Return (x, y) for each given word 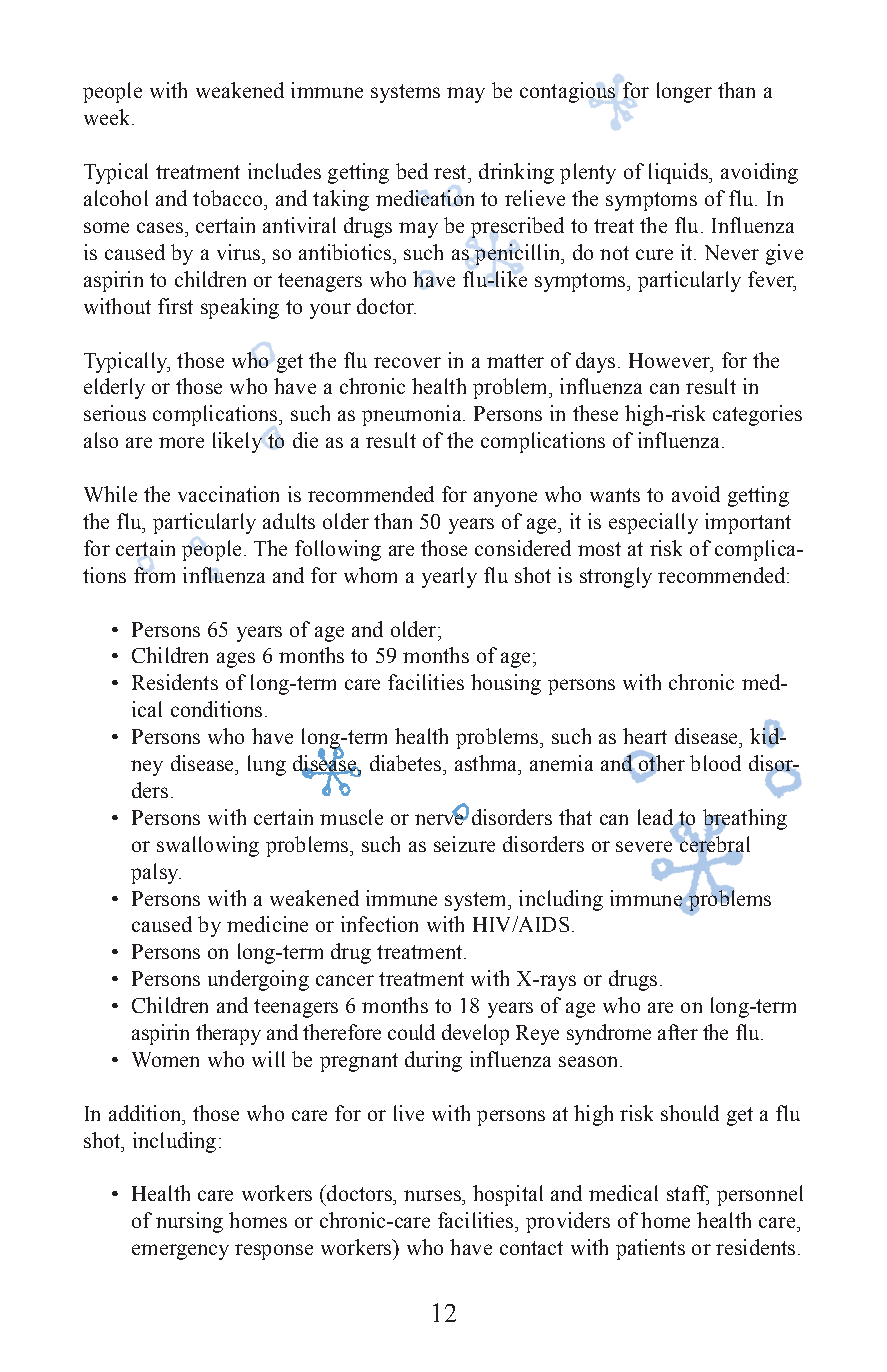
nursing (189, 1222)
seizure (464, 844)
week (108, 117)
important (748, 523)
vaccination (228, 494)
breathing (745, 820)
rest (451, 172)
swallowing (208, 846)
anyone (505, 499)
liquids (679, 173)
